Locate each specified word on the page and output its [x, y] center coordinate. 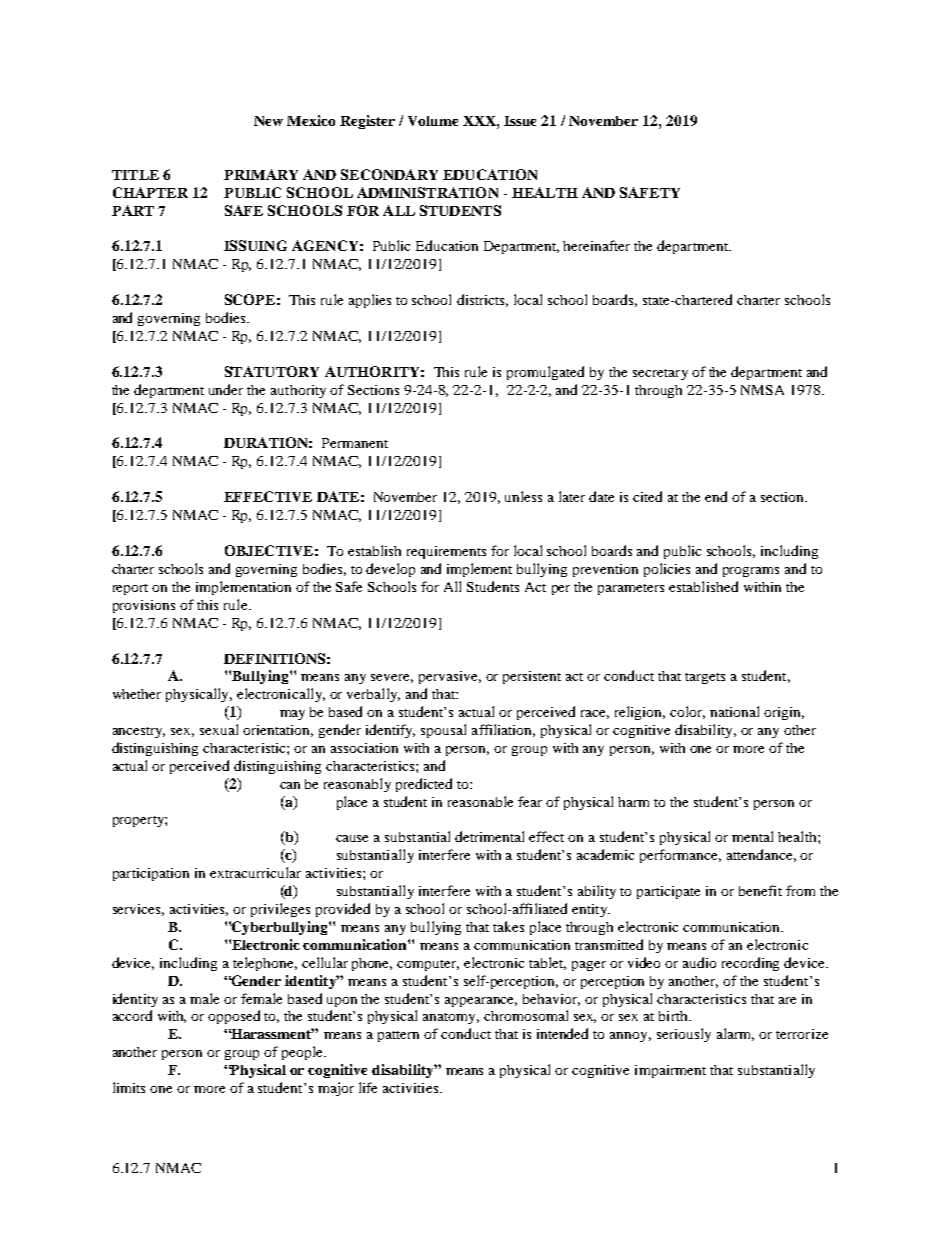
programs [751, 572]
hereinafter [596, 245]
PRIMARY [261, 174]
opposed [234, 1017]
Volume [433, 121]
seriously [684, 1035]
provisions [144, 606]
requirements [446, 552]
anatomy [451, 1018]
